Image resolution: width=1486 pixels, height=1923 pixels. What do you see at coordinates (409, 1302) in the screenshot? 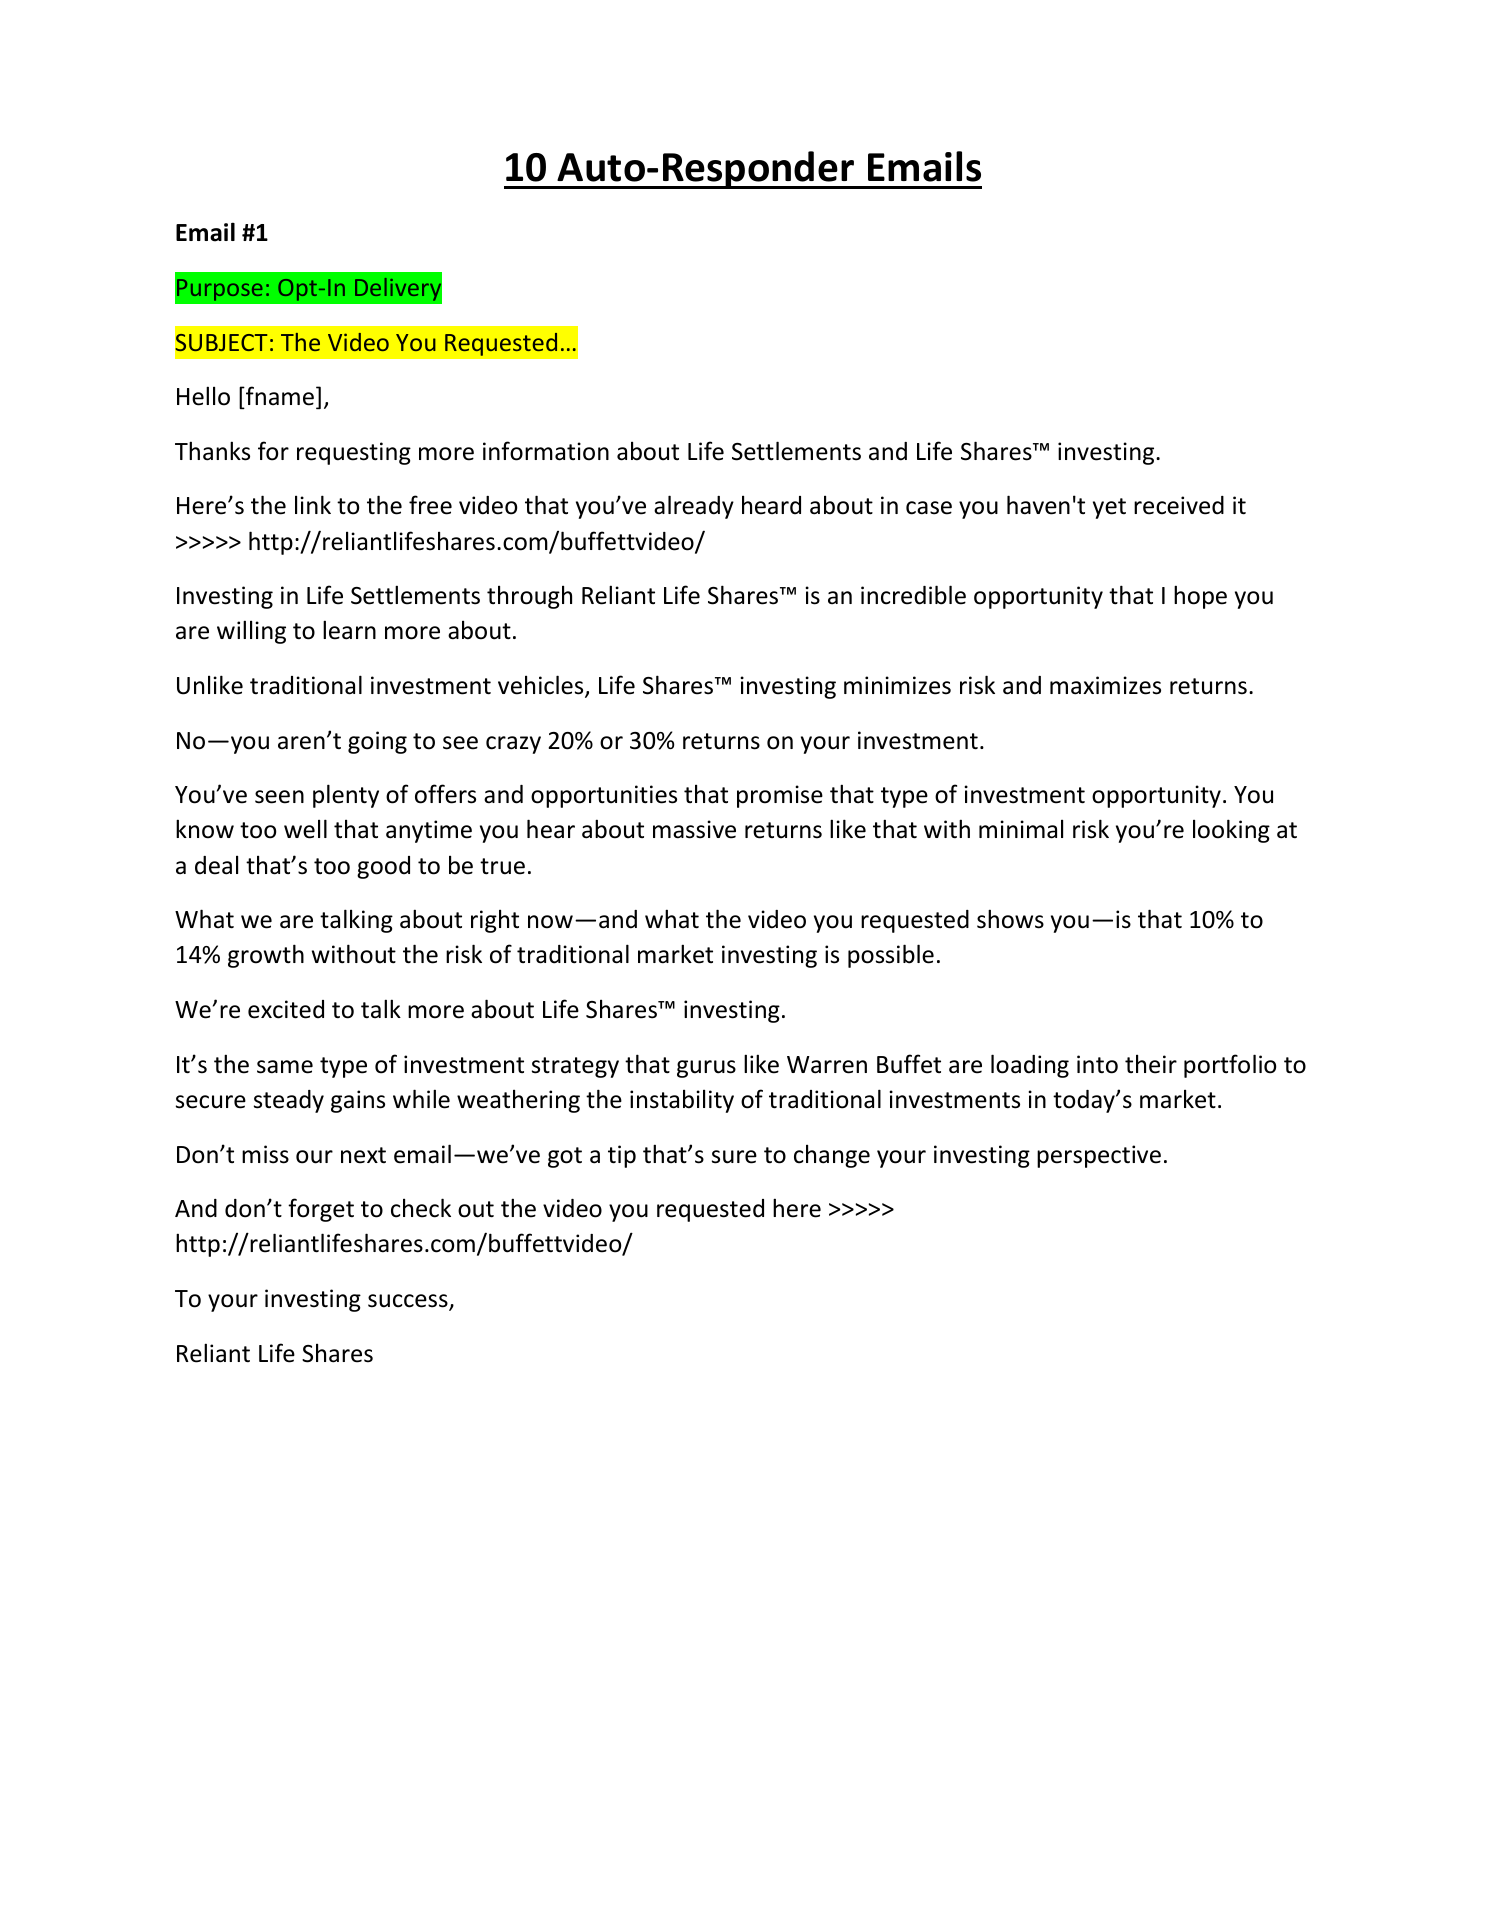
I see `success` at bounding box center [409, 1302].
